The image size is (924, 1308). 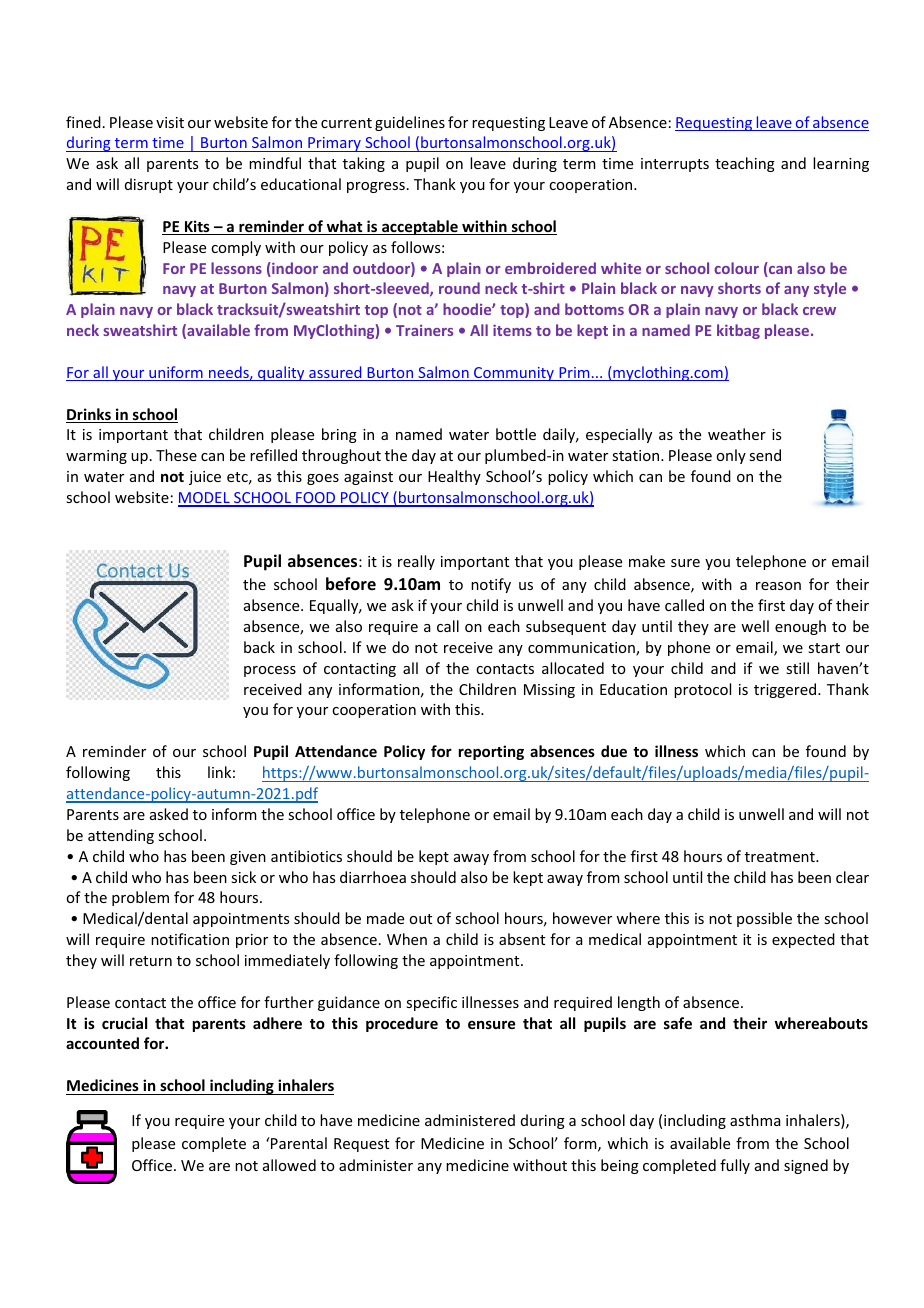 What do you see at coordinates (800, 627) in the page?
I see `enough` at bounding box center [800, 627].
